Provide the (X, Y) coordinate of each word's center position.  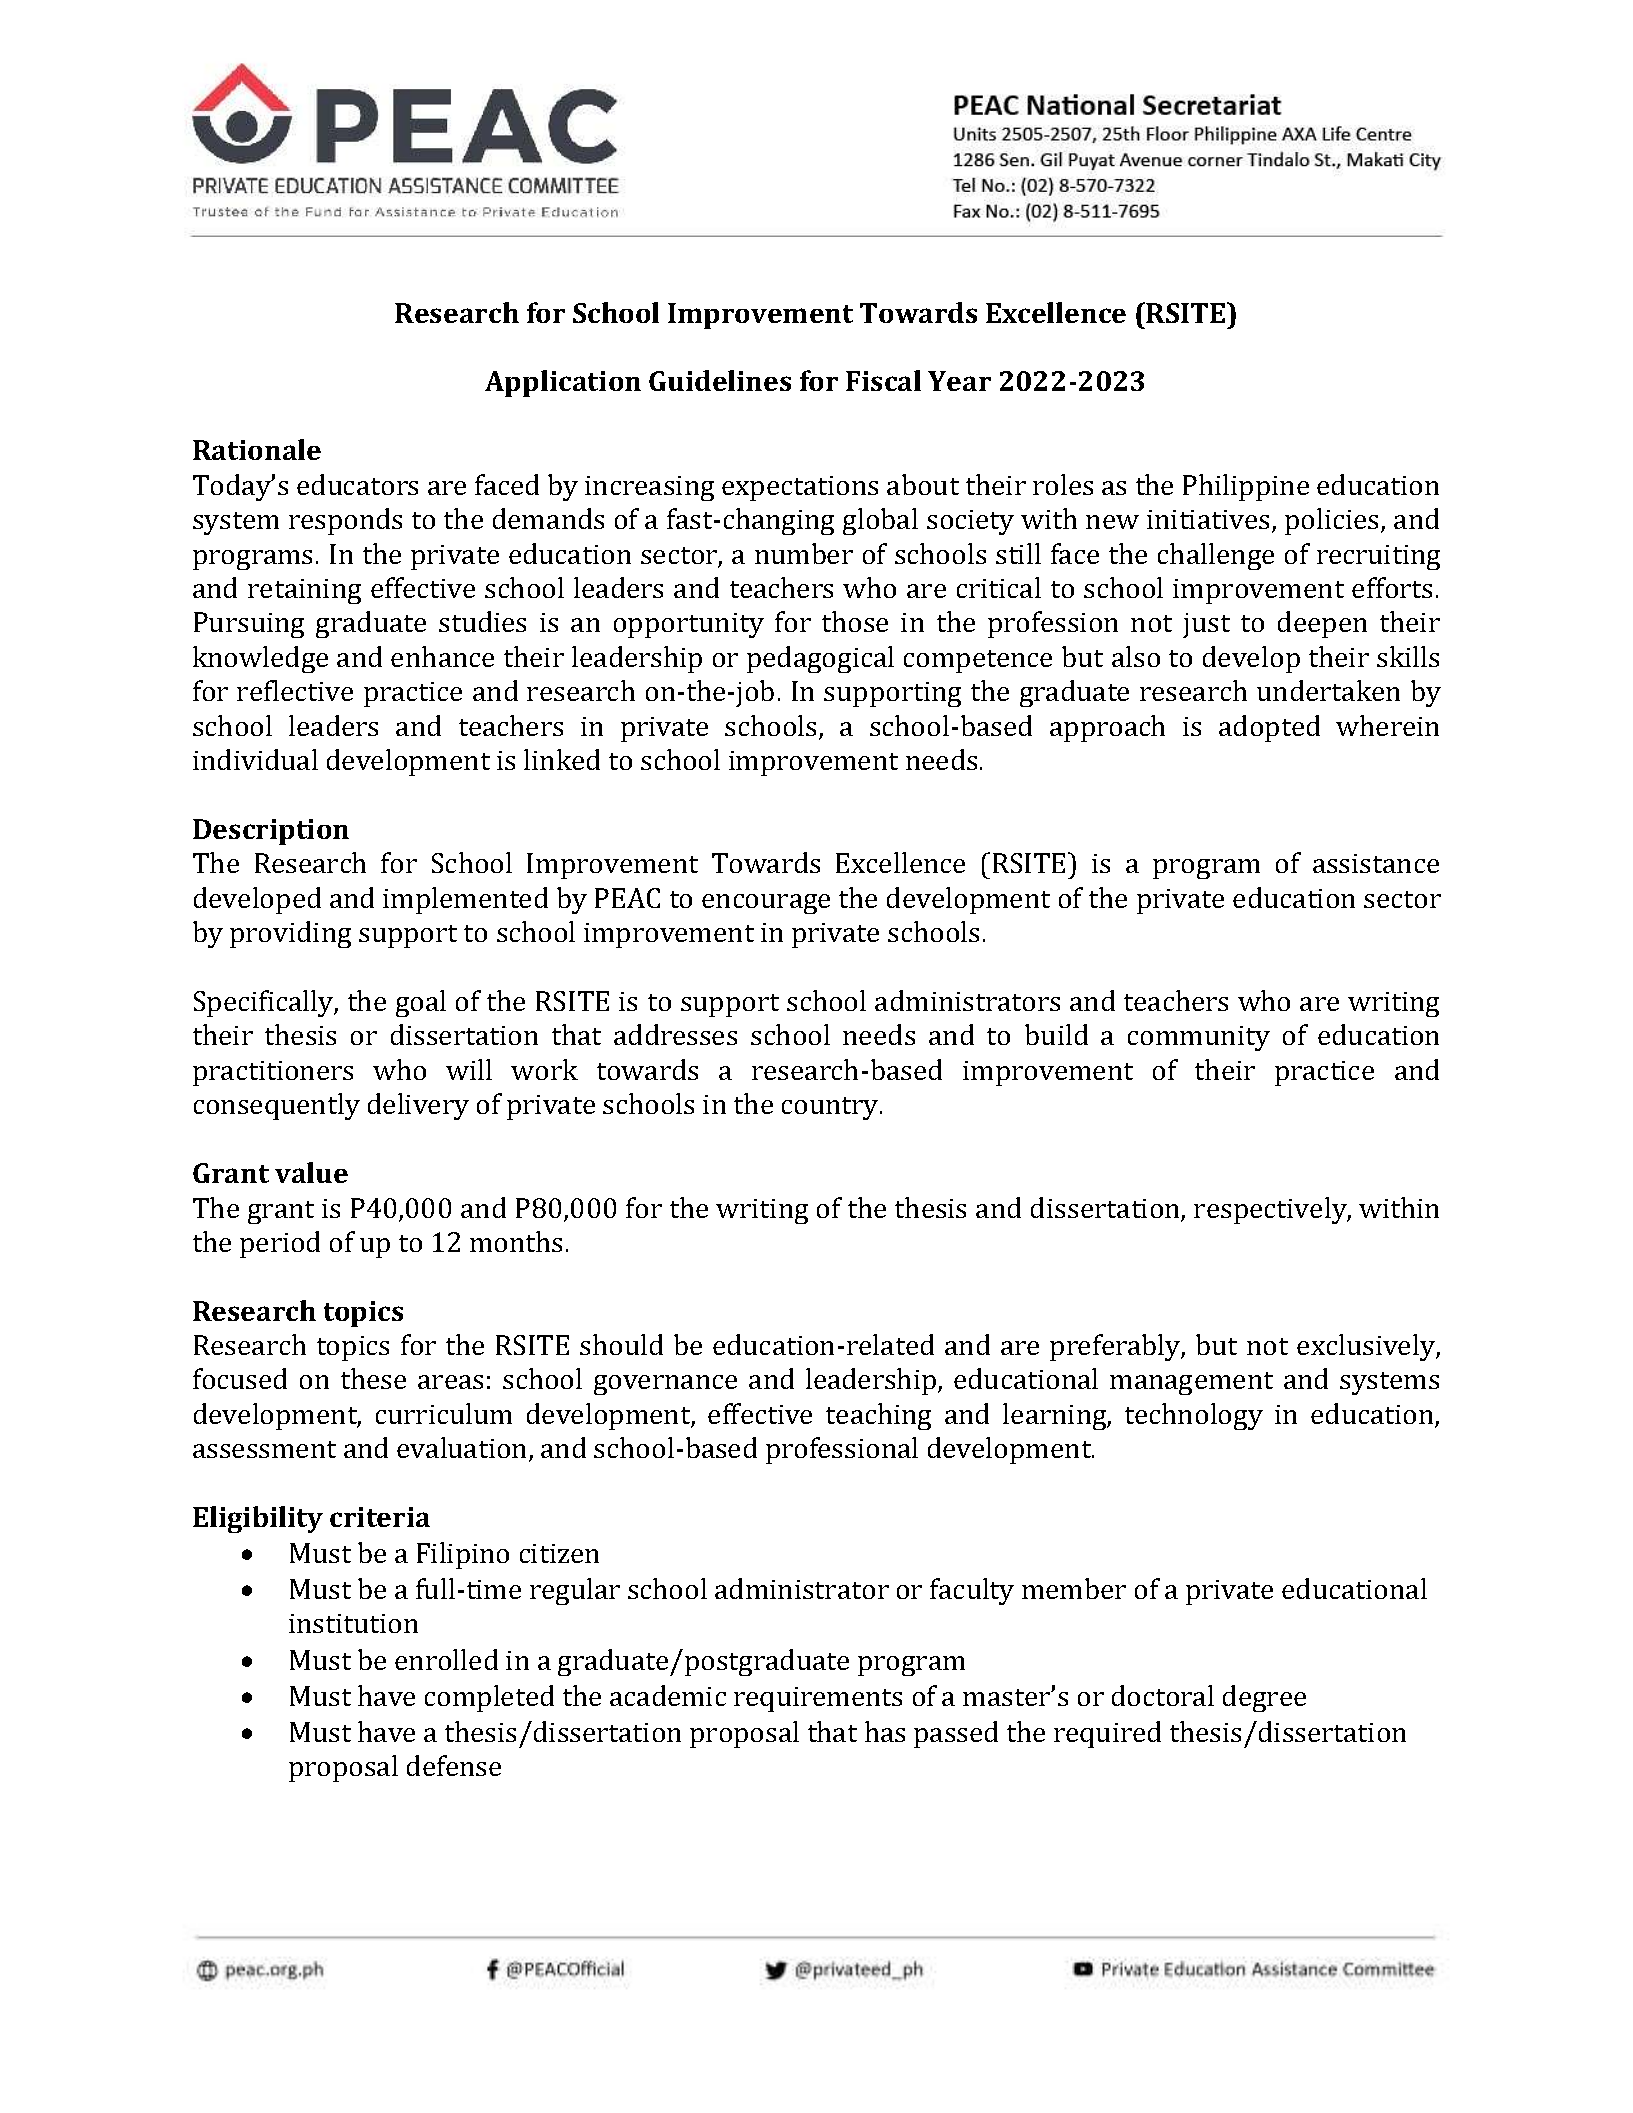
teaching (878, 1416)
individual (255, 759)
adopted (1269, 728)
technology (1194, 1416)
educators (357, 484)
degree (1264, 1698)
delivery (418, 1106)
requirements (818, 1699)
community (1199, 1038)
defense (454, 1765)
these (373, 1378)
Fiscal (883, 380)
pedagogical (820, 659)
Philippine (1246, 487)
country (831, 1108)
